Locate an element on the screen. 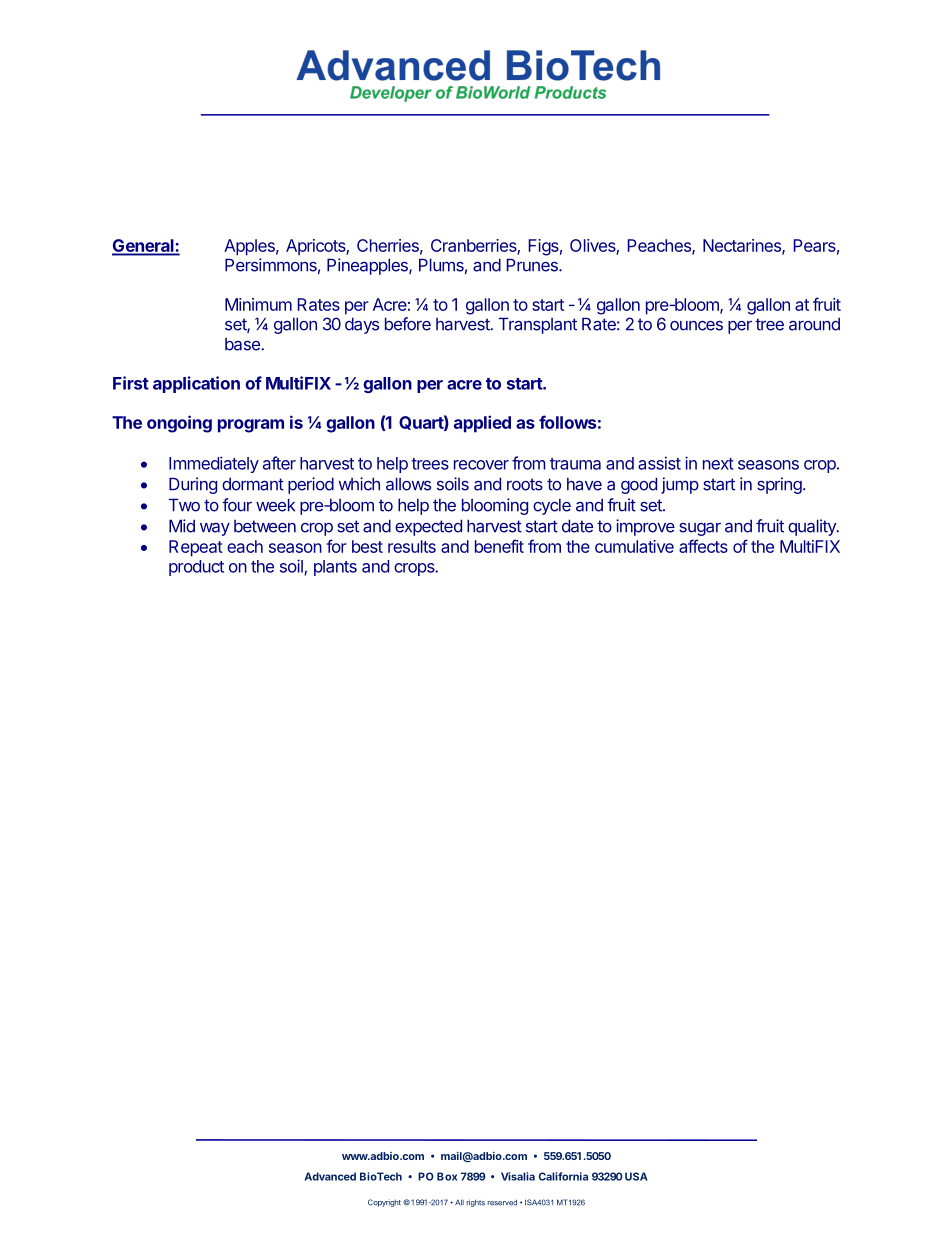 Image resolution: width=952 pixels, height=1233 pixels. affects is located at coordinates (703, 546).
